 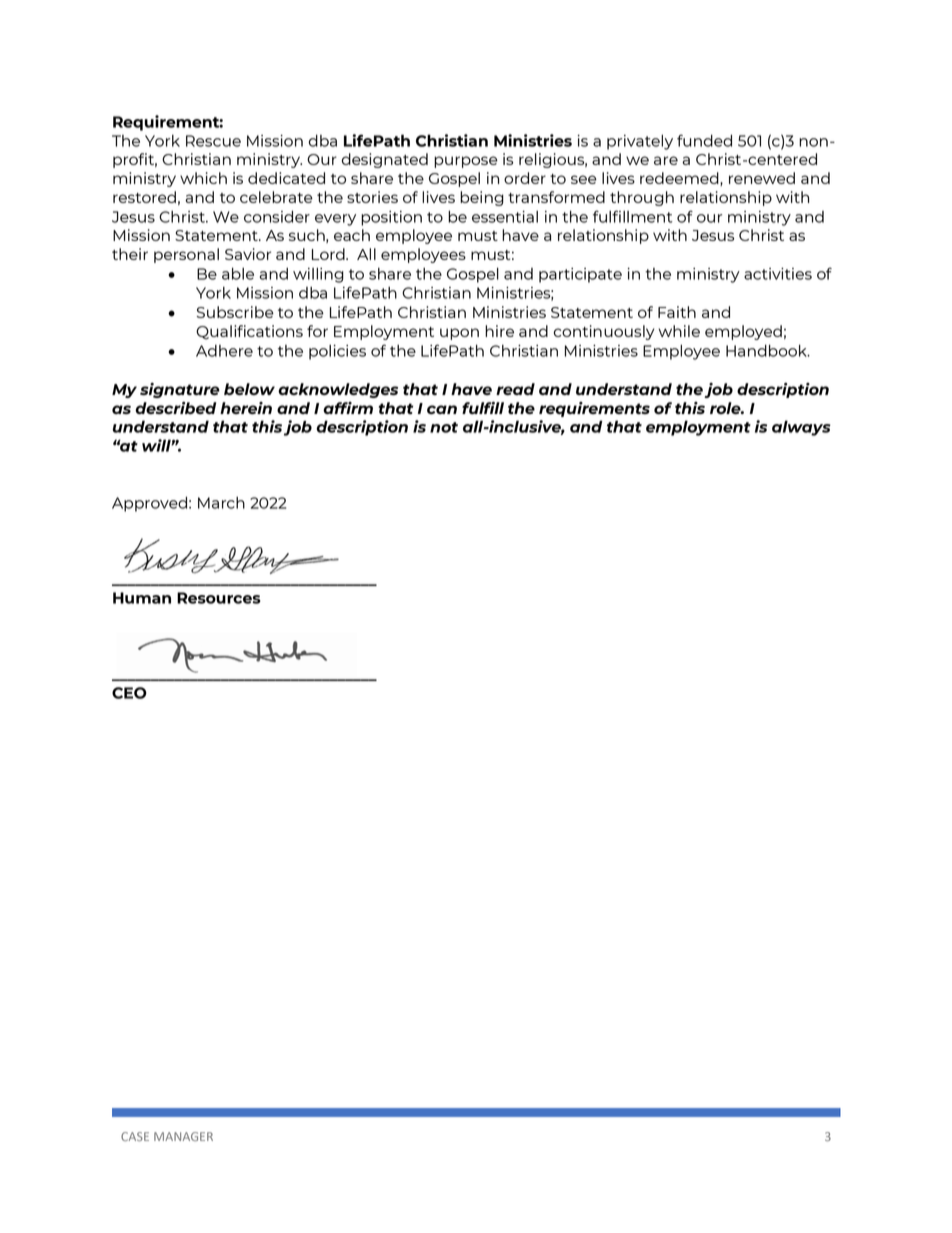 I want to click on always, so click(x=801, y=428).
